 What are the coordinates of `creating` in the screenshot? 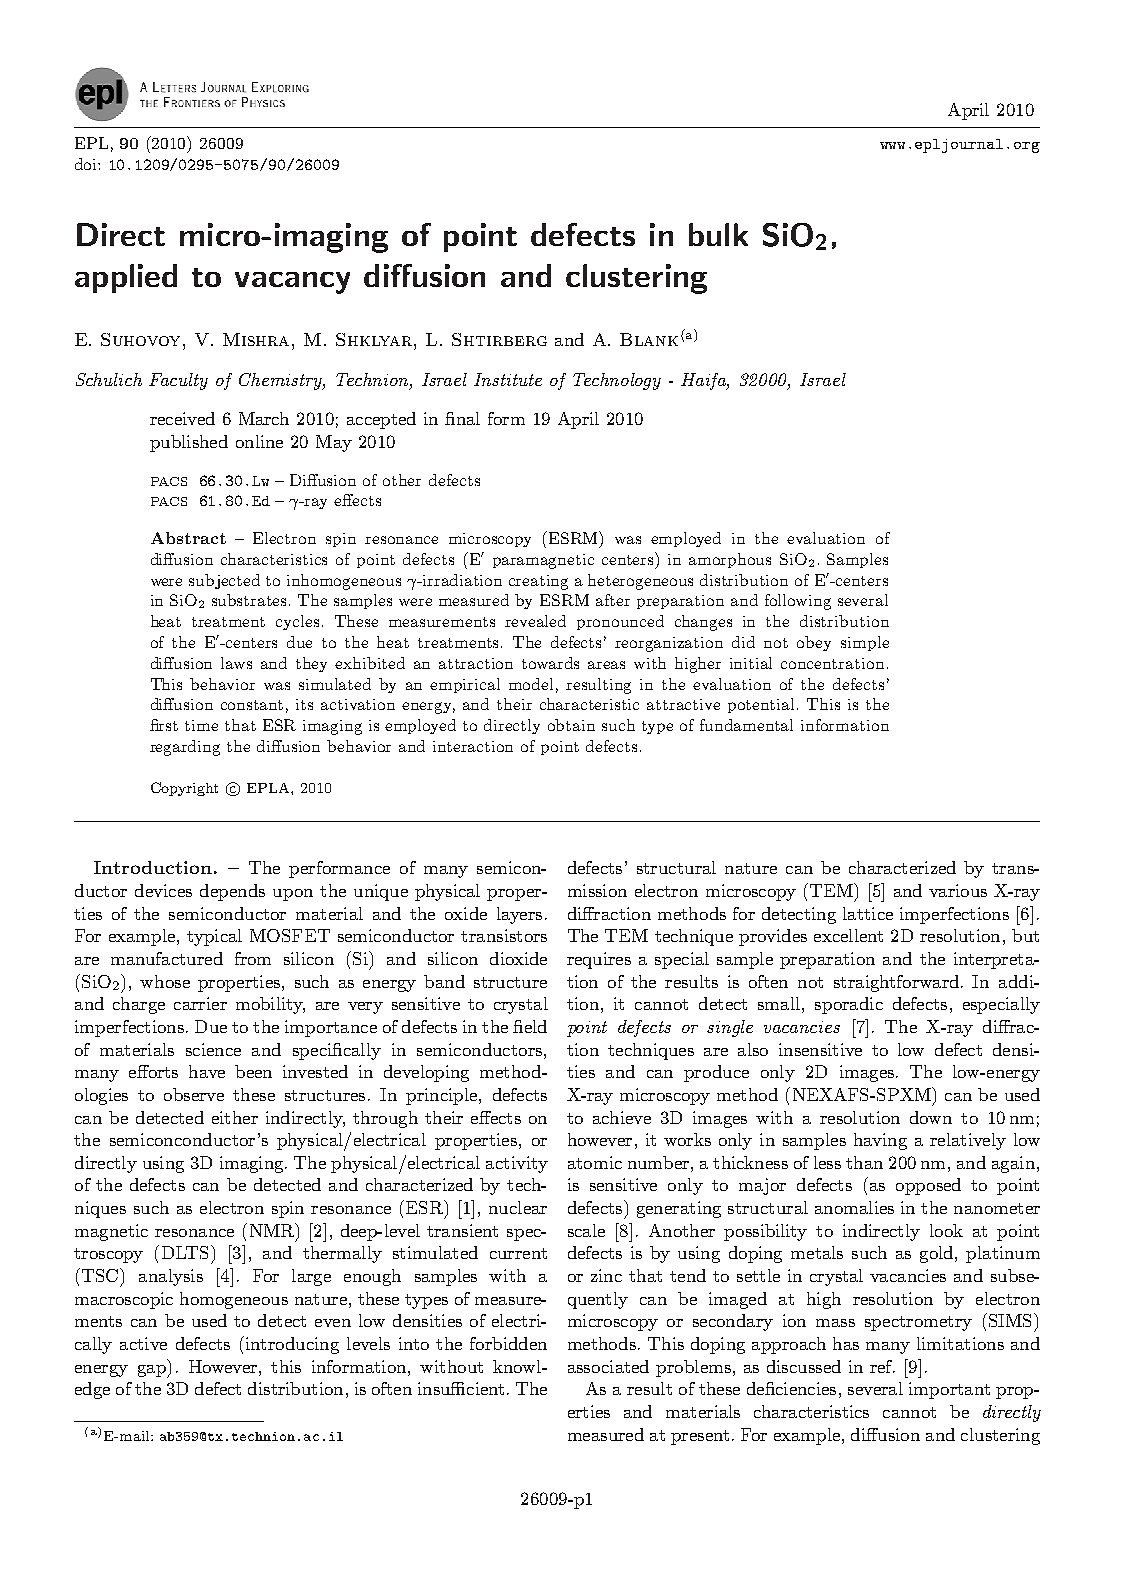 It's located at (538, 582).
